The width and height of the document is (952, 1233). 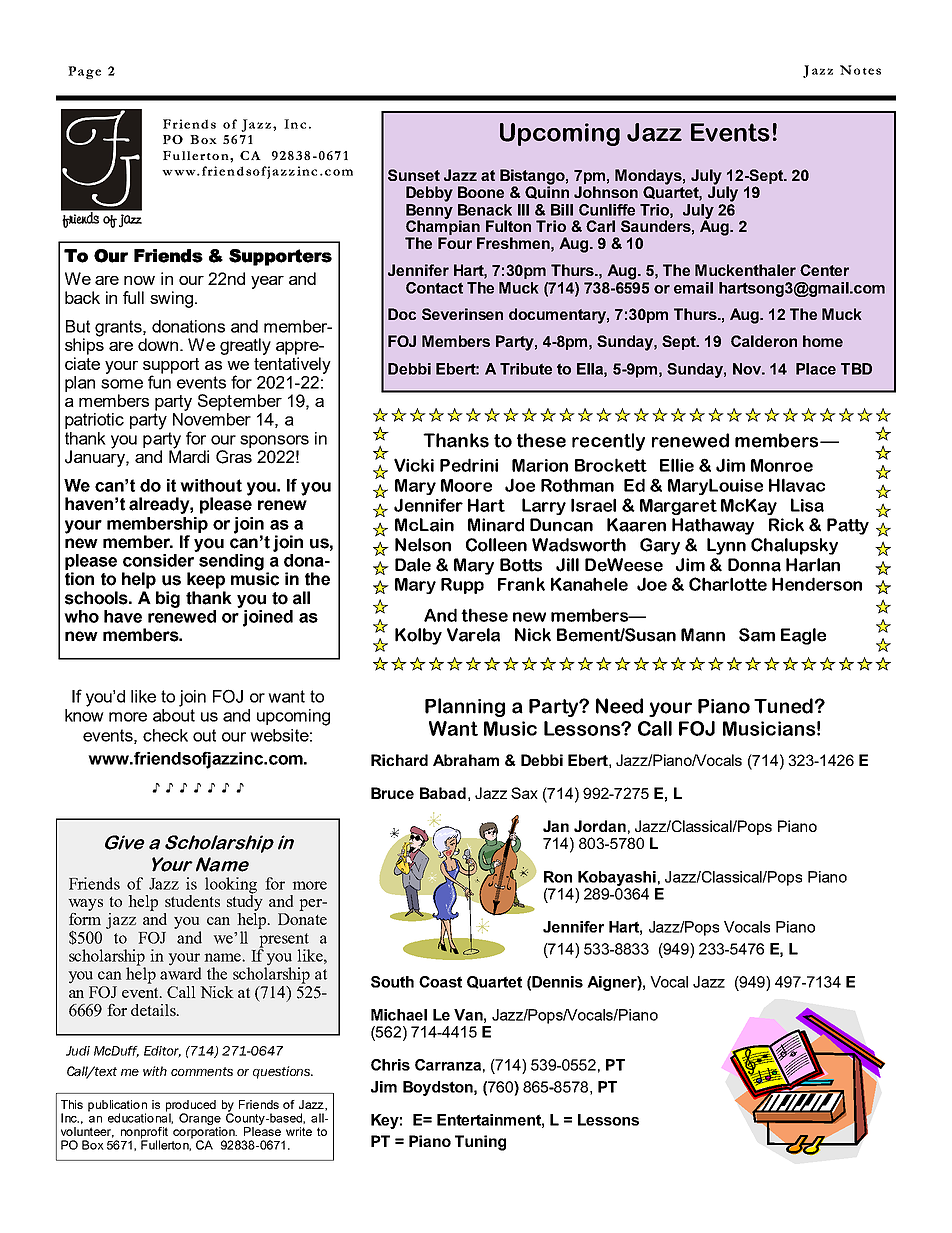 I want to click on swing, so click(x=173, y=299).
